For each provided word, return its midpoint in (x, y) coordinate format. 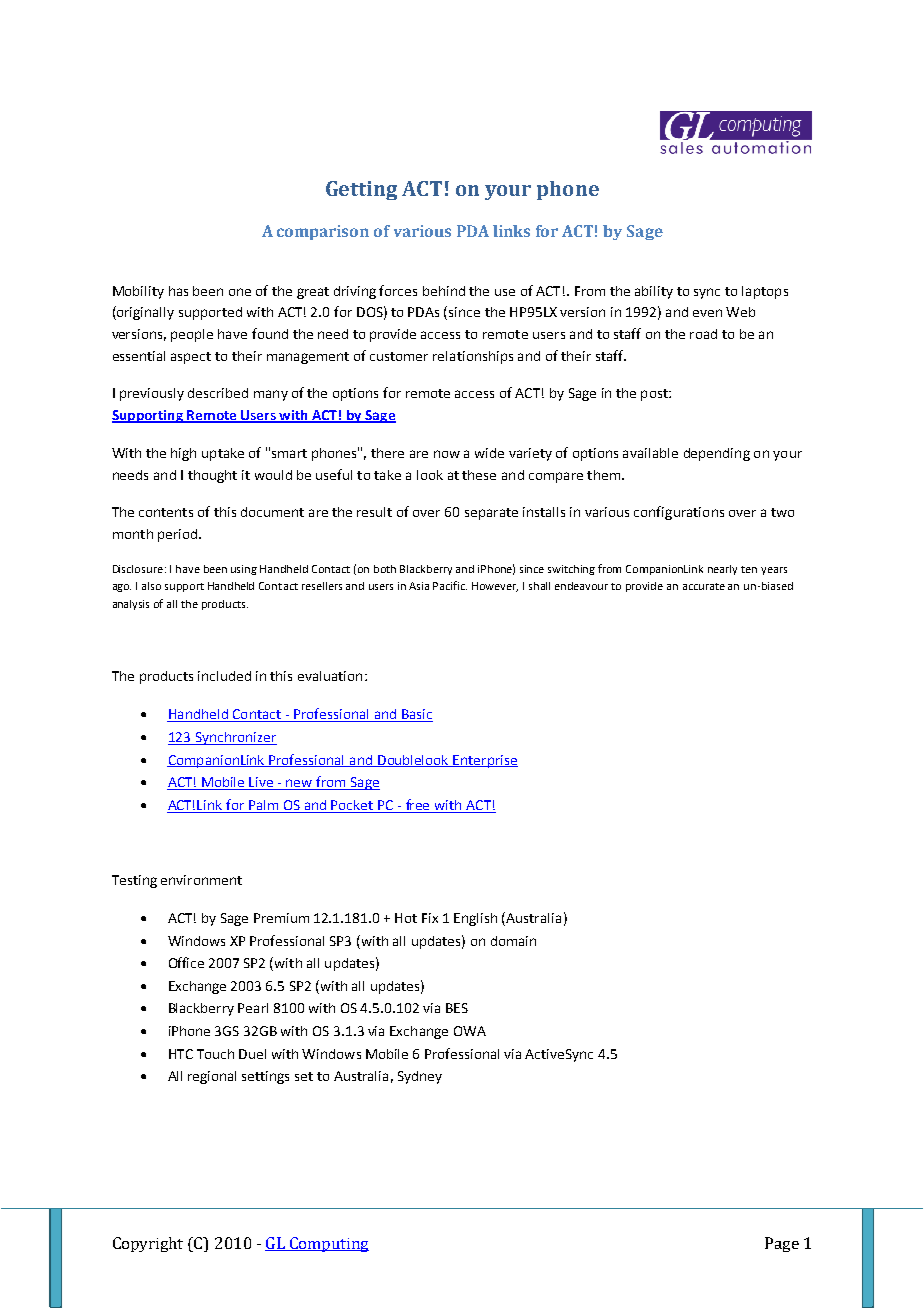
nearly (722, 570)
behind (444, 291)
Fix (430, 918)
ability (654, 292)
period (179, 535)
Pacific (450, 585)
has (178, 291)
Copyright (148, 1244)
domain (513, 941)
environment (201, 880)
